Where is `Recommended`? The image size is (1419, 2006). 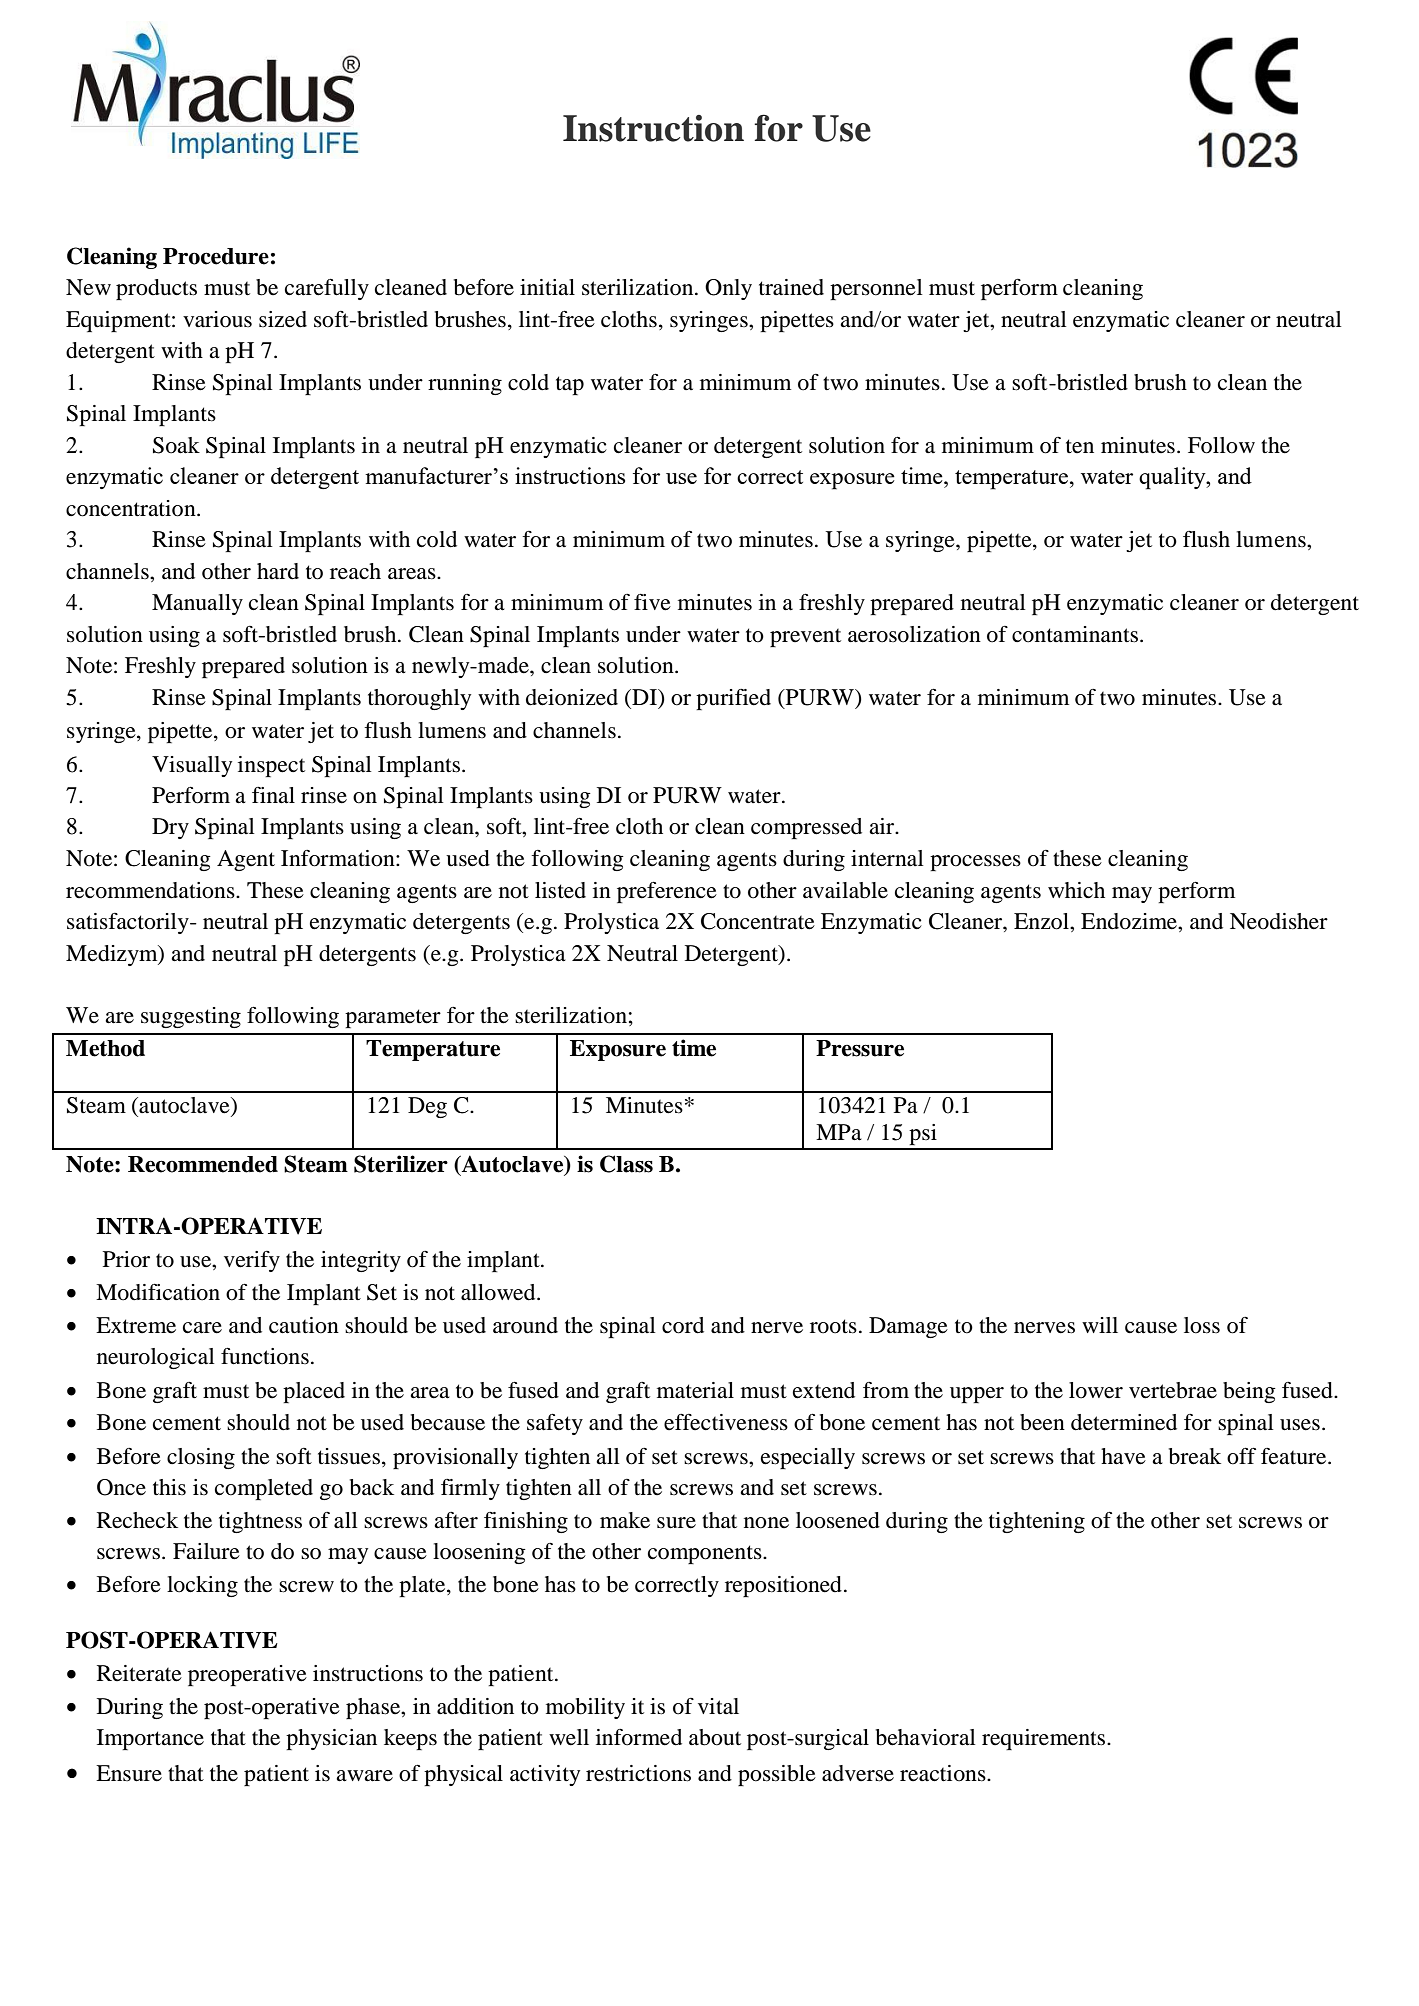
Recommended is located at coordinates (203, 1164).
